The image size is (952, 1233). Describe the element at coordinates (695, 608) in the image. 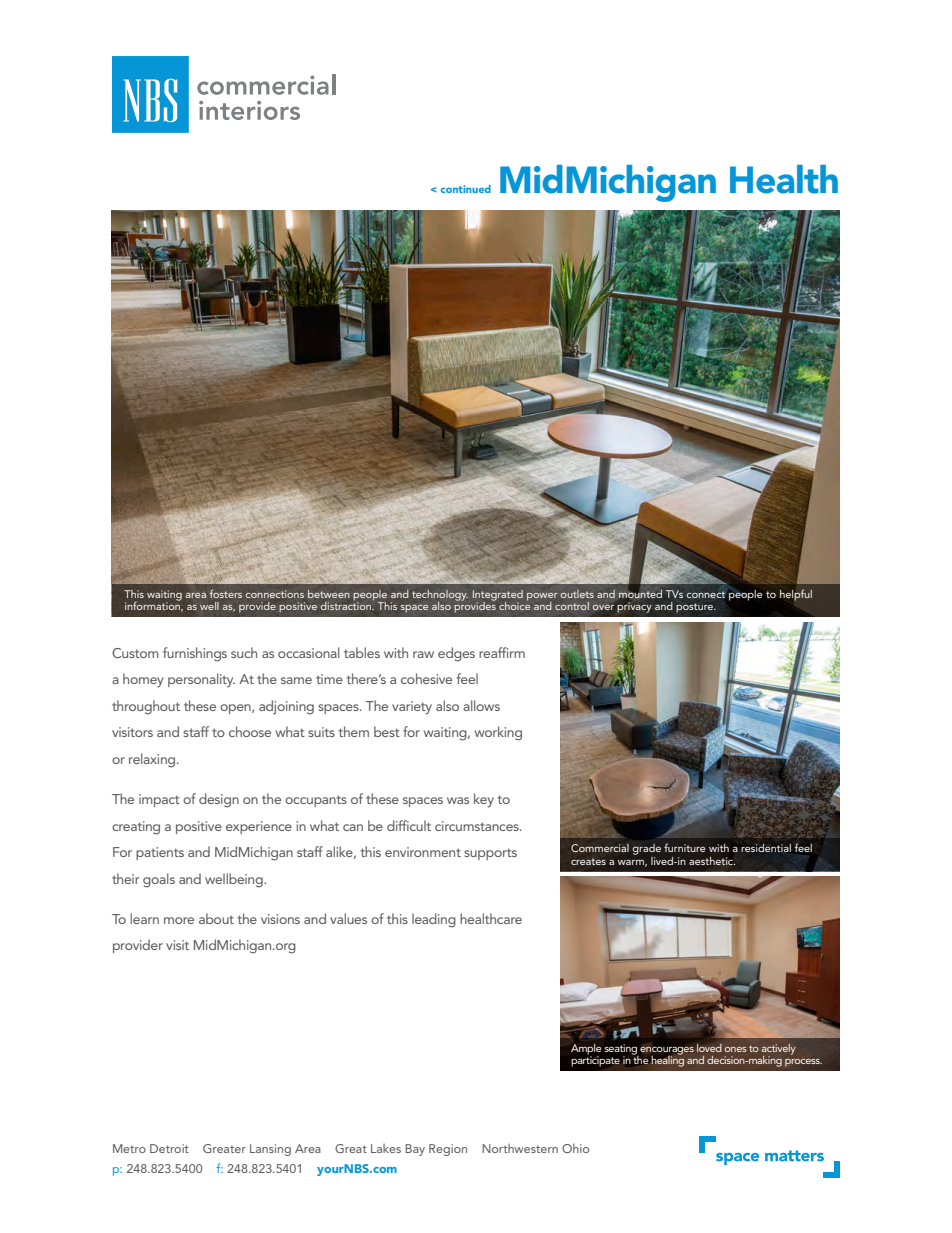

I see `posture` at that location.
